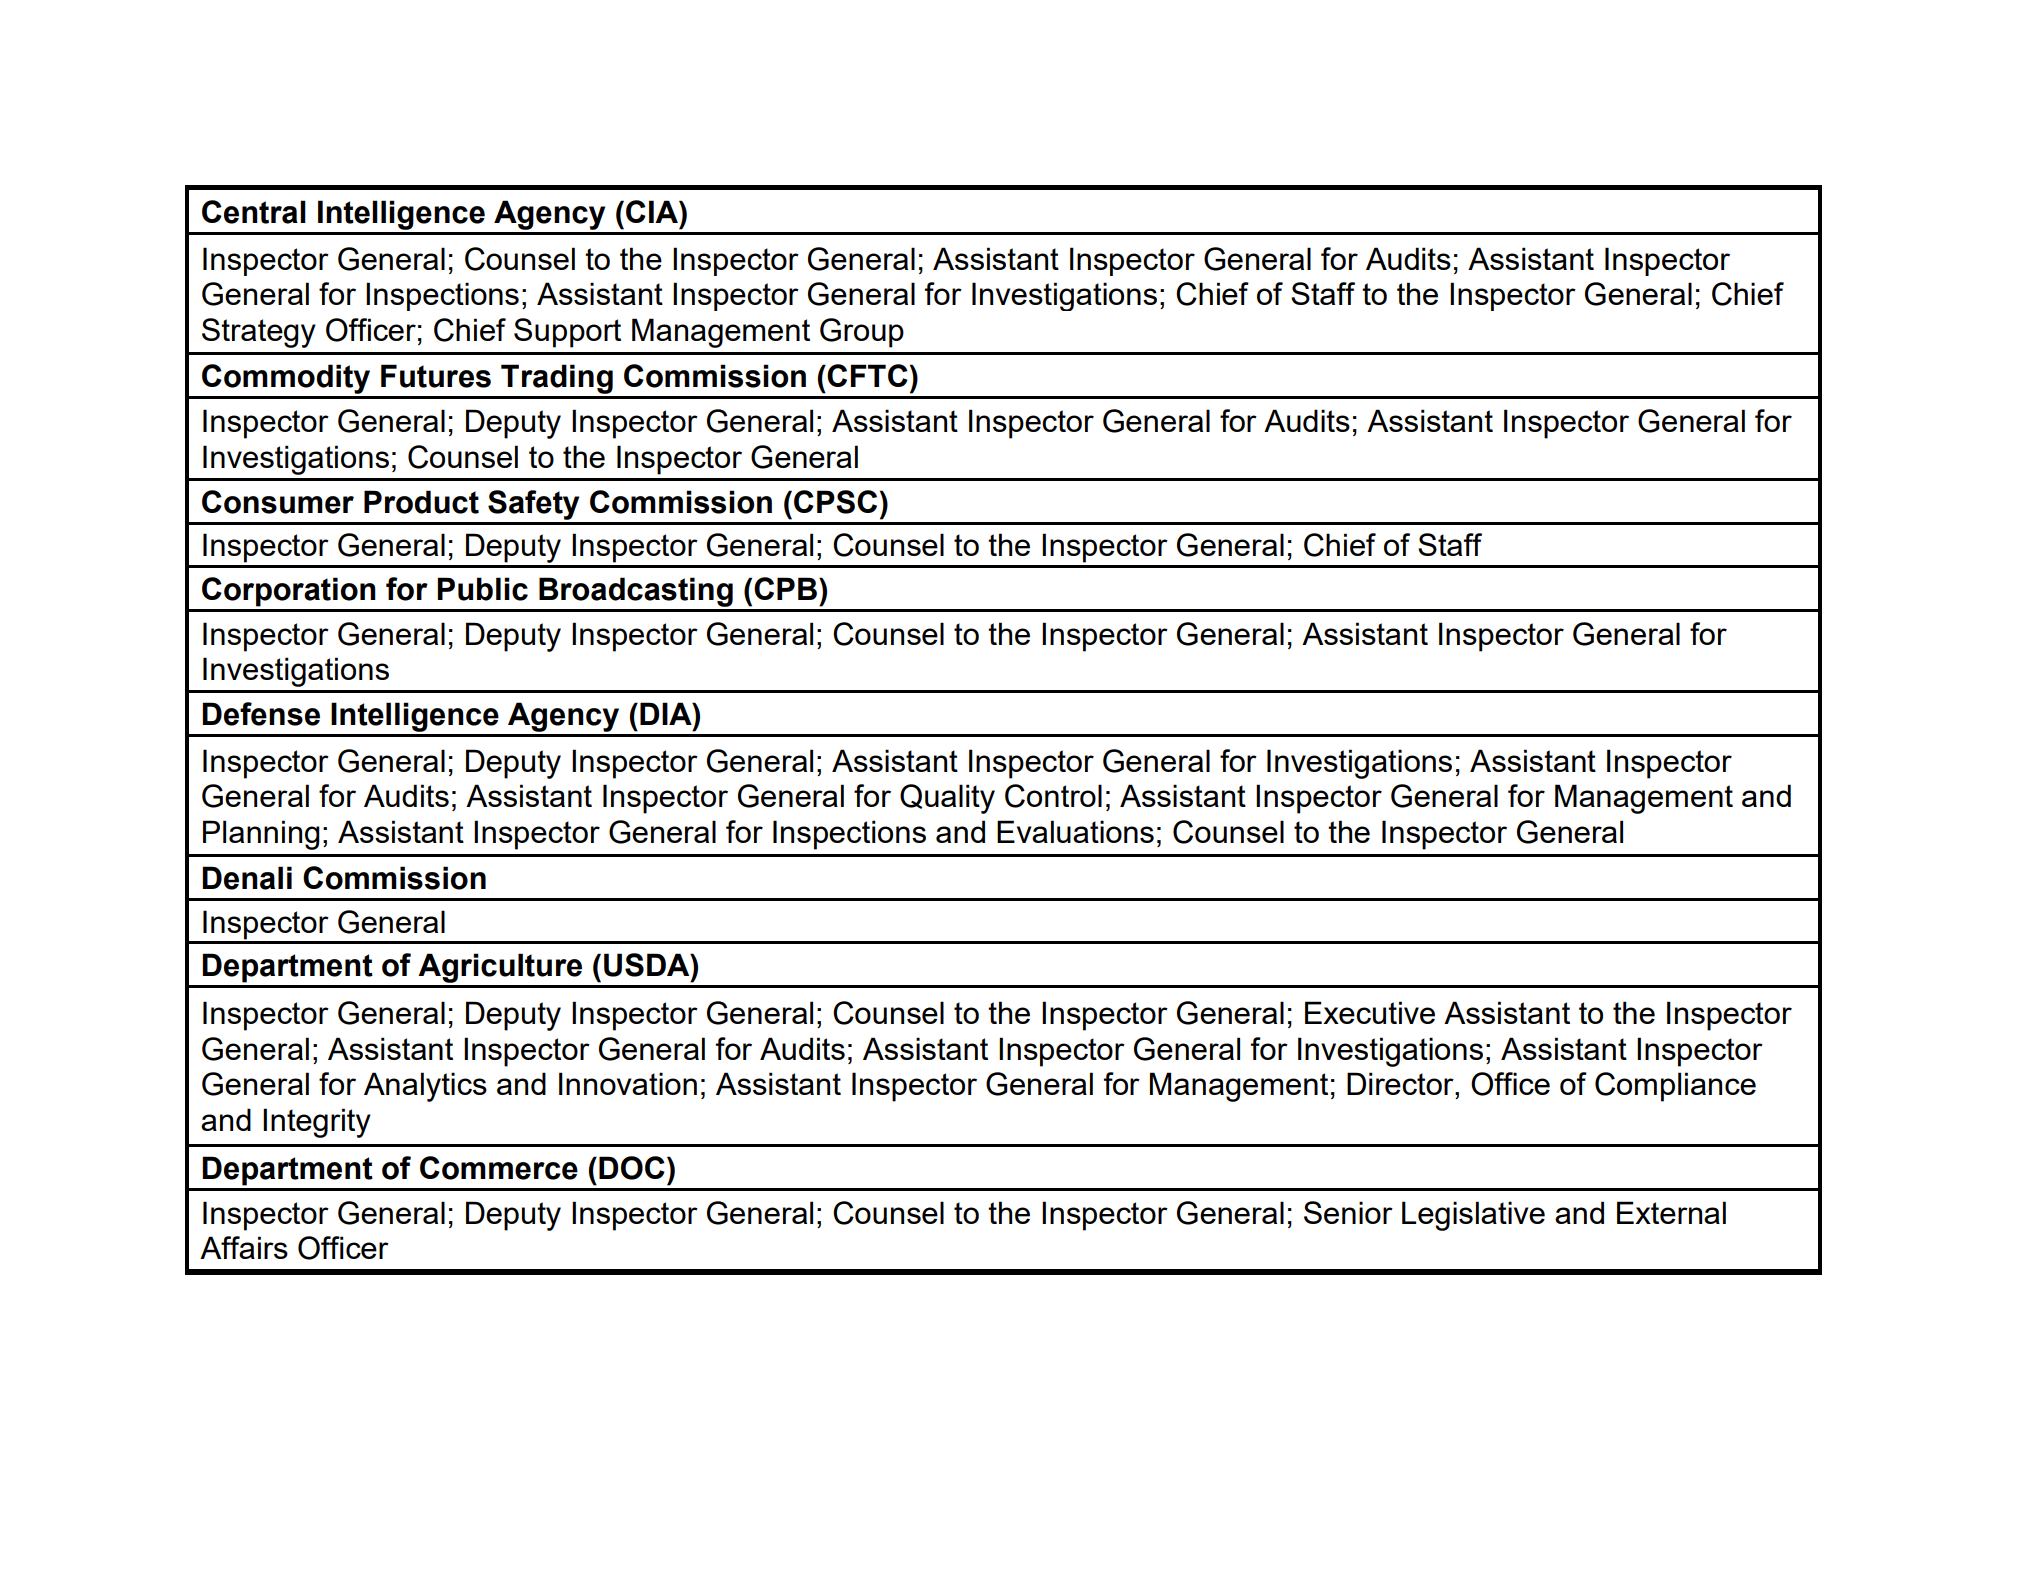 Image resolution: width=2037 pixels, height=1574 pixels. Describe the element at coordinates (862, 333) in the document. I see `Group` at that location.
